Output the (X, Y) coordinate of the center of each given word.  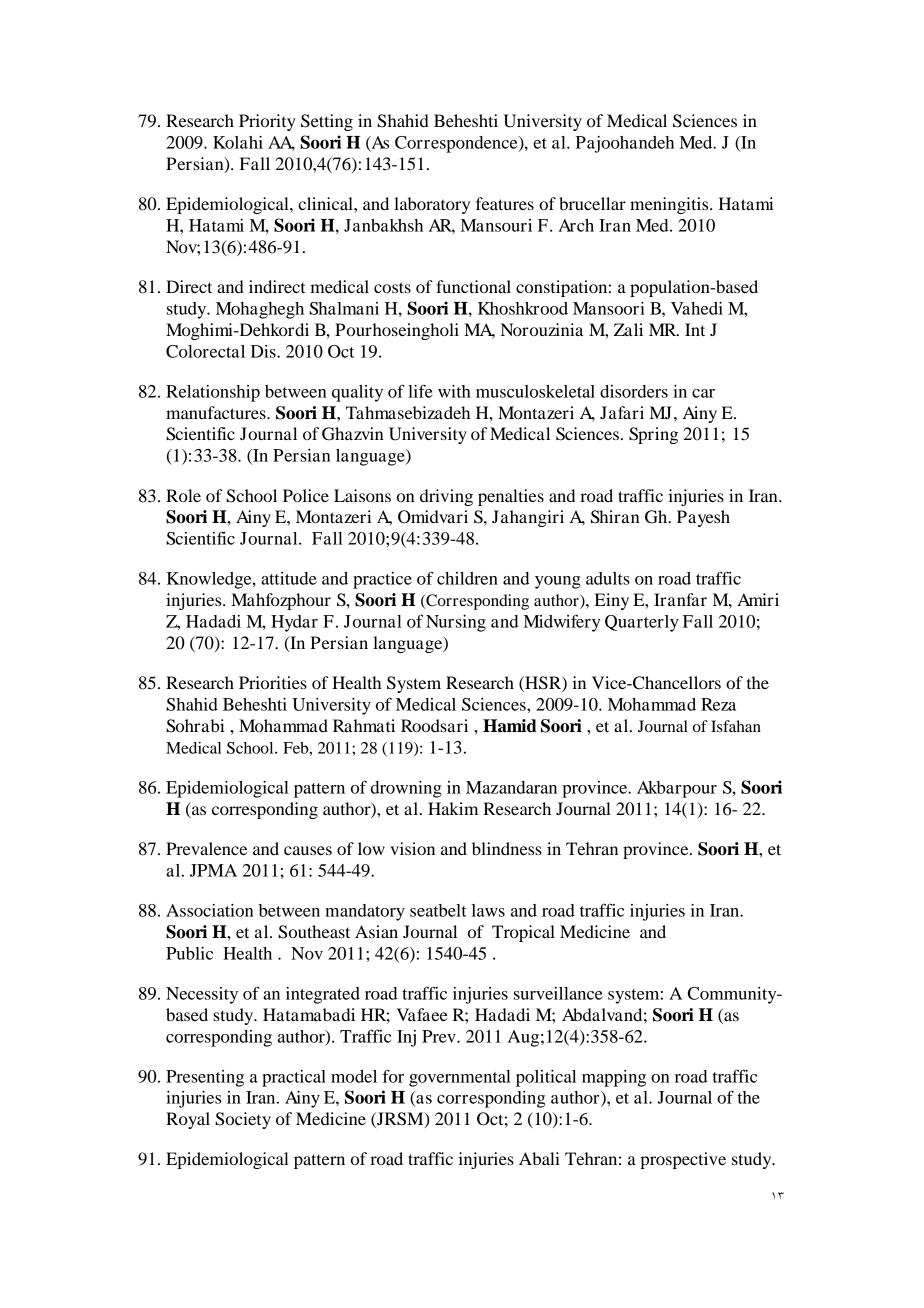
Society (243, 1120)
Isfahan (736, 726)
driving (446, 497)
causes (308, 850)
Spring (653, 435)
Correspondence (457, 144)
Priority (267, 122)
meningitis (670, 205)
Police (306, 495)
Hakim (453, 808)
